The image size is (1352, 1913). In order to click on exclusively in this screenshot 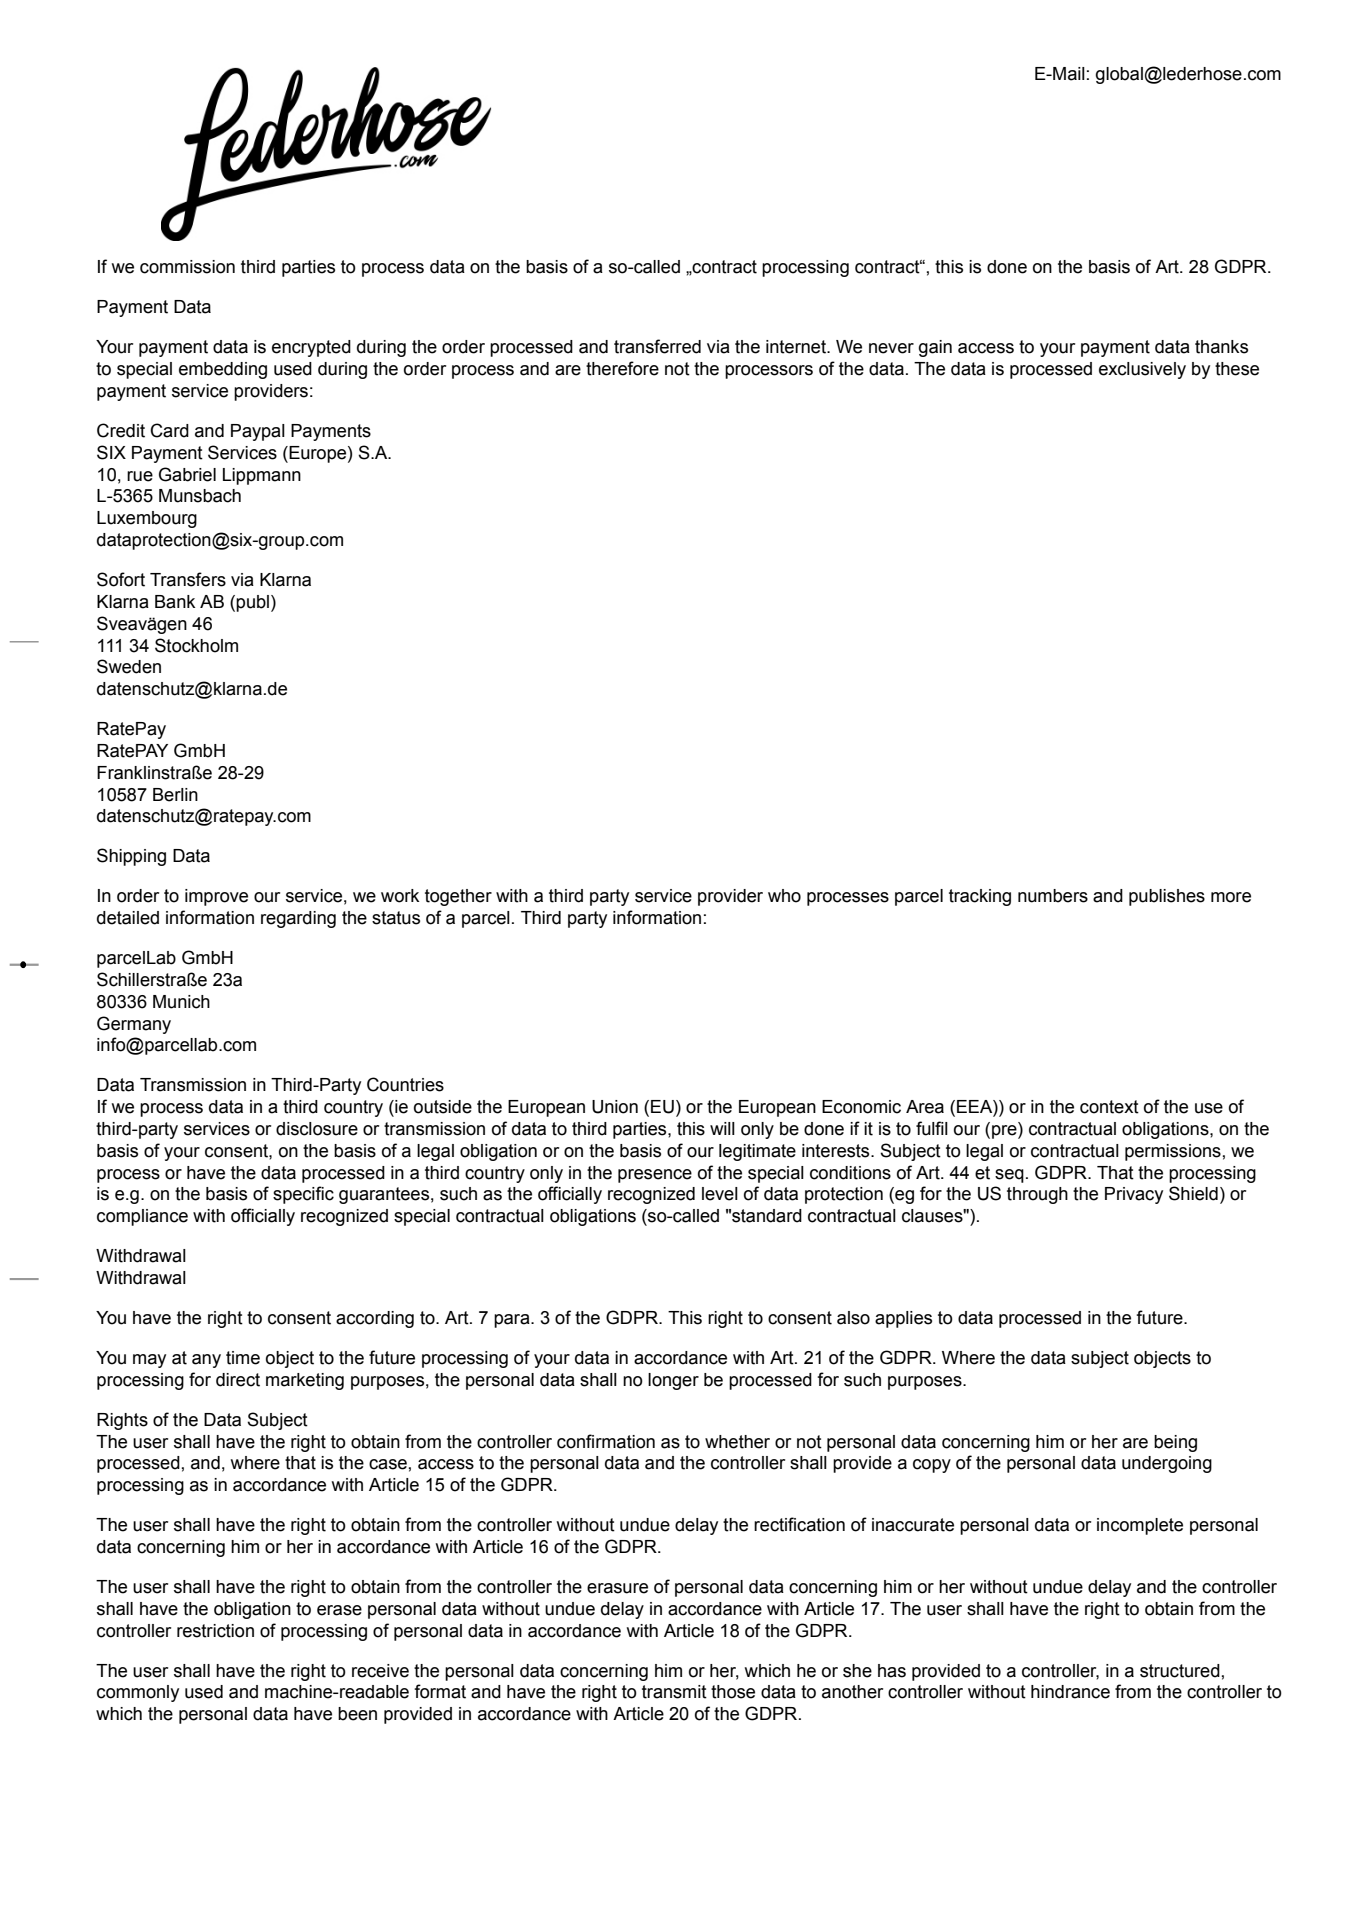, I will do `click(1142, 370)`.
